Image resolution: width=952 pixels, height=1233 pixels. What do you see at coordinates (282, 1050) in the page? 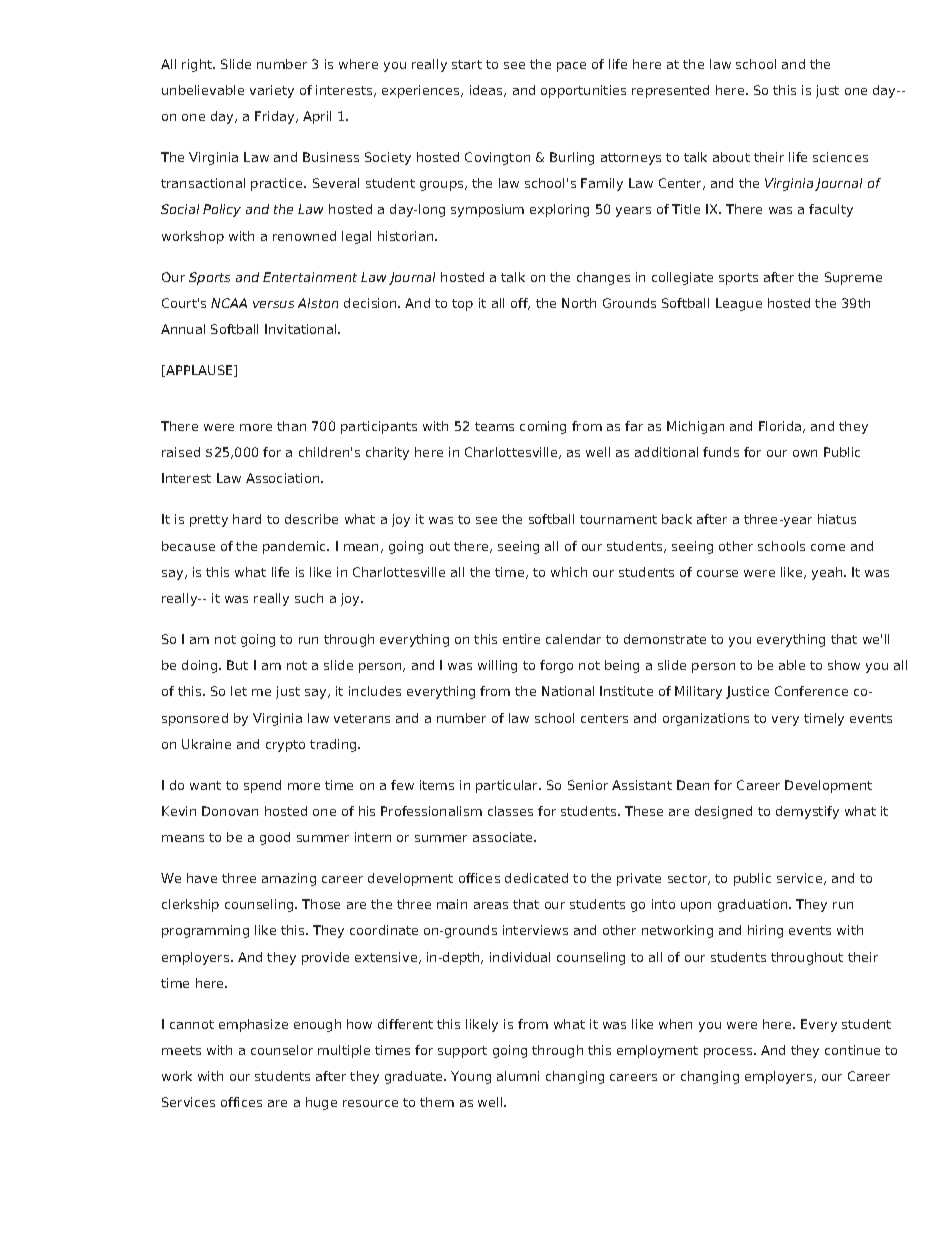
I see `counselor` at bounding box center [282, 1050].
